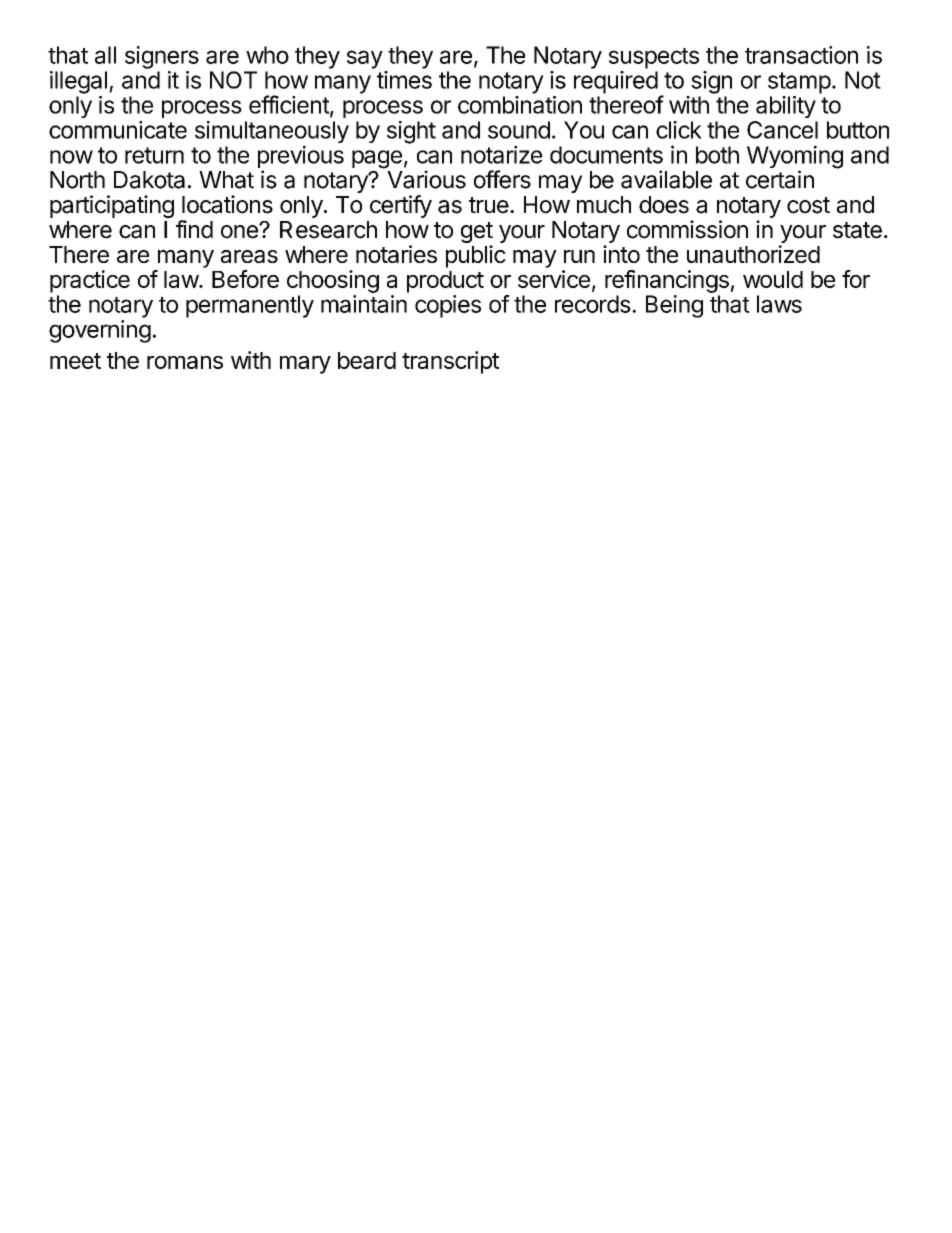  I want to click on all, so click(105, 55).
